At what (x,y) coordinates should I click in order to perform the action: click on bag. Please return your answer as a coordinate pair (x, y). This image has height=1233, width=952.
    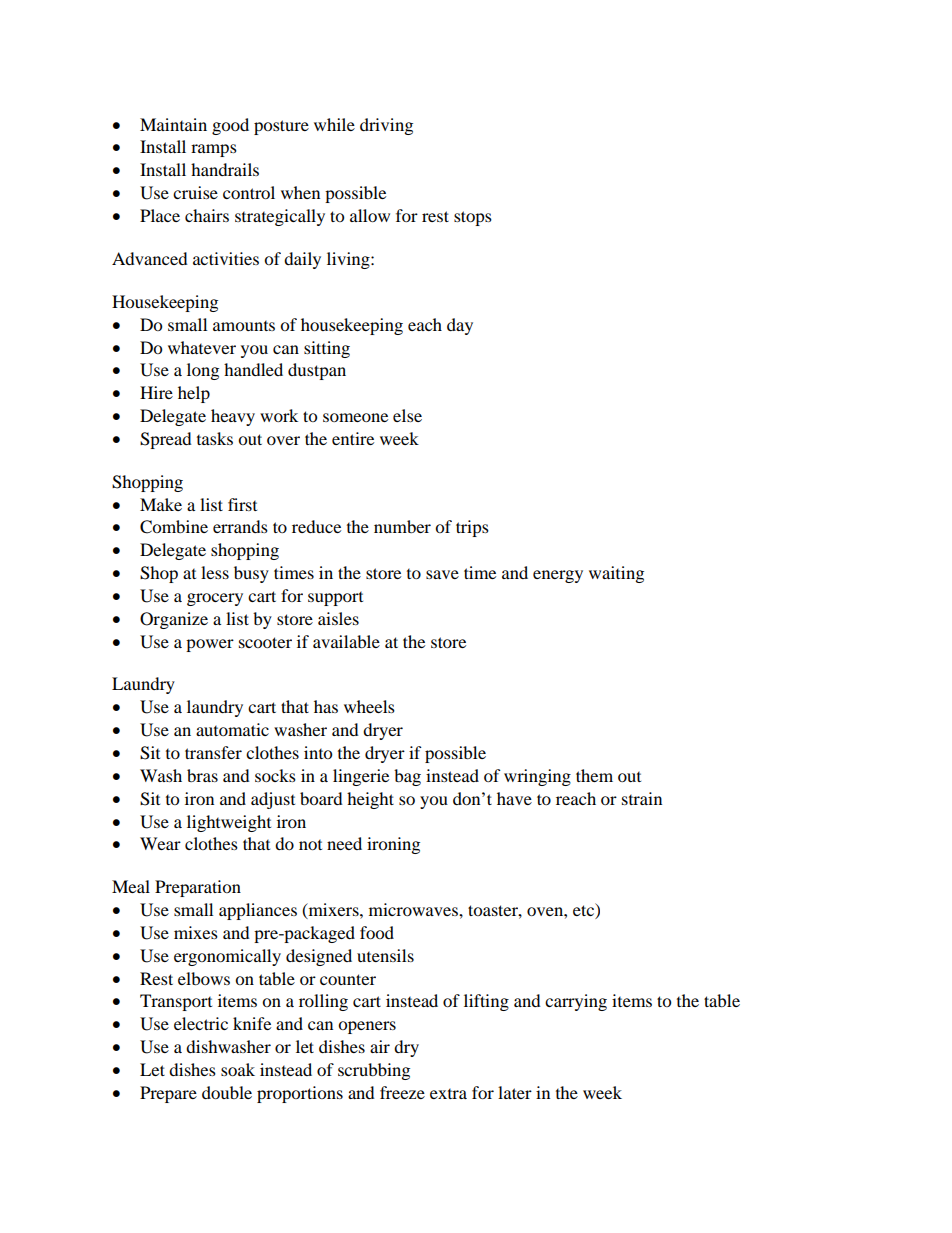
    Looking at the image, I should click on (407, 777).
